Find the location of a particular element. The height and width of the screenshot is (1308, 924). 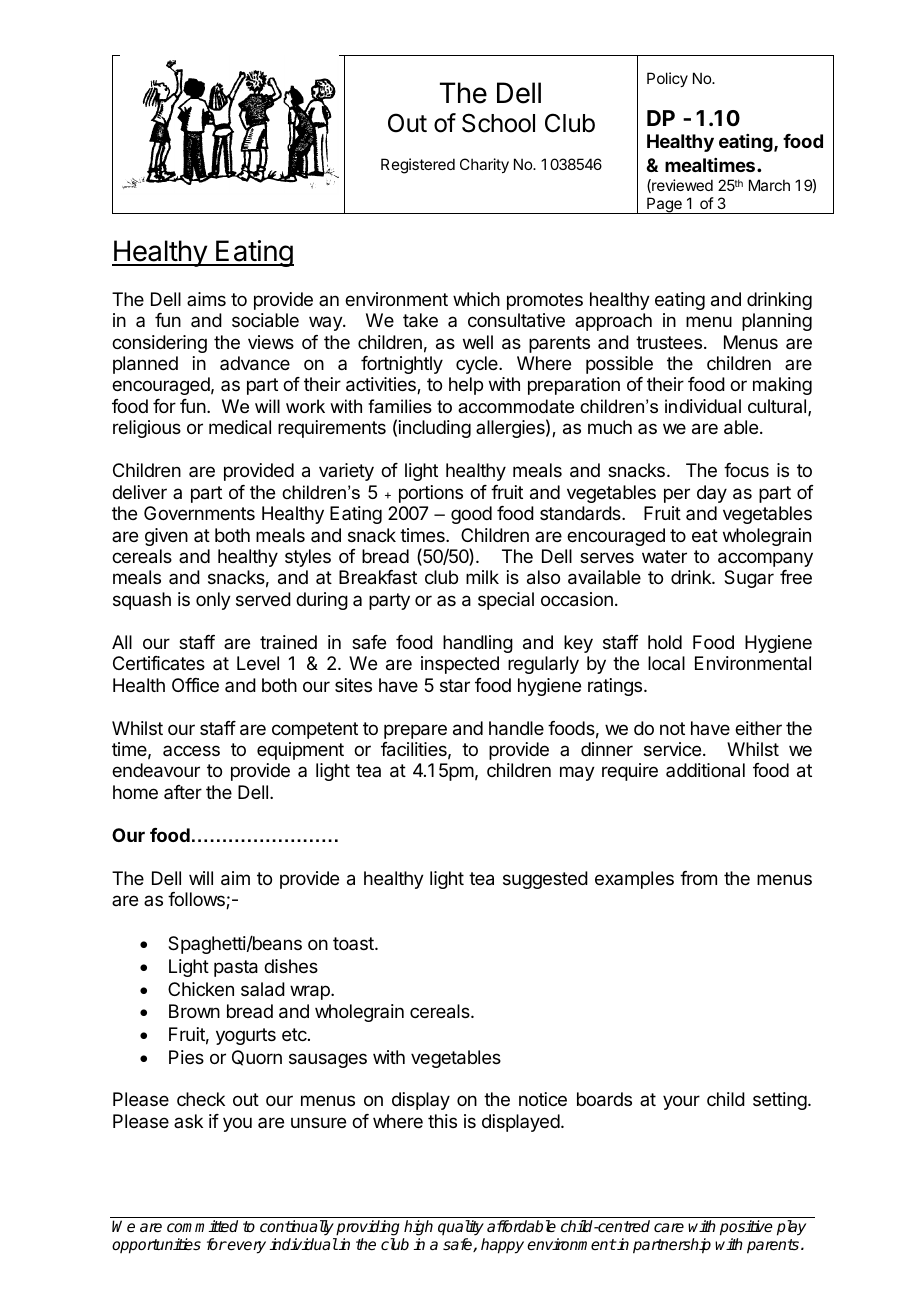

from is located at coordinates (698, 878).
